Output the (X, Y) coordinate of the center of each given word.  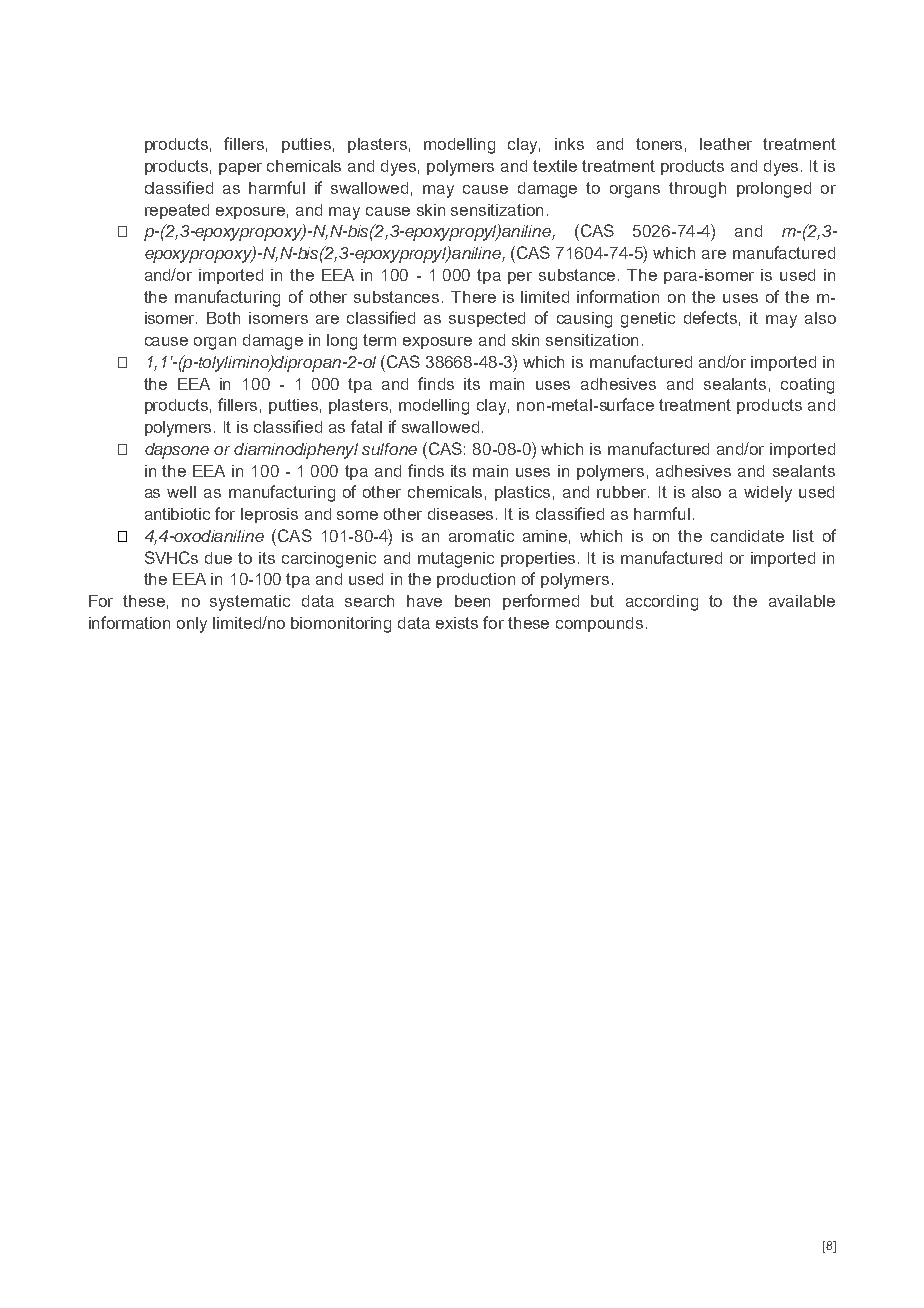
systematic (250, 603)
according (662, 603)
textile (555, 166)
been (472, 601)
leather (726, 144)
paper (240, 169)
